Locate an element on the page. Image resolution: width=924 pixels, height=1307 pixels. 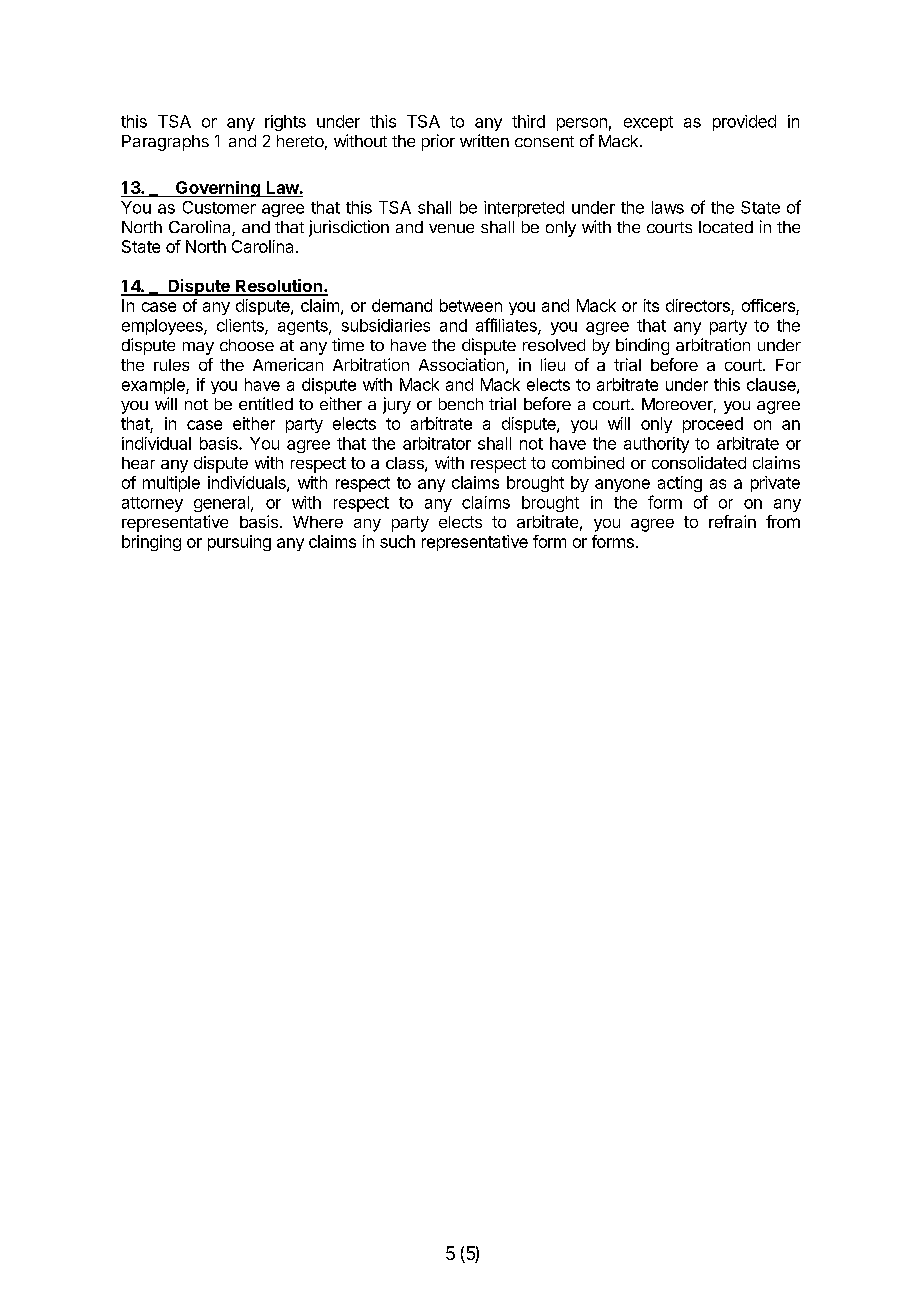
provided is located at coordinates (744, 123).
